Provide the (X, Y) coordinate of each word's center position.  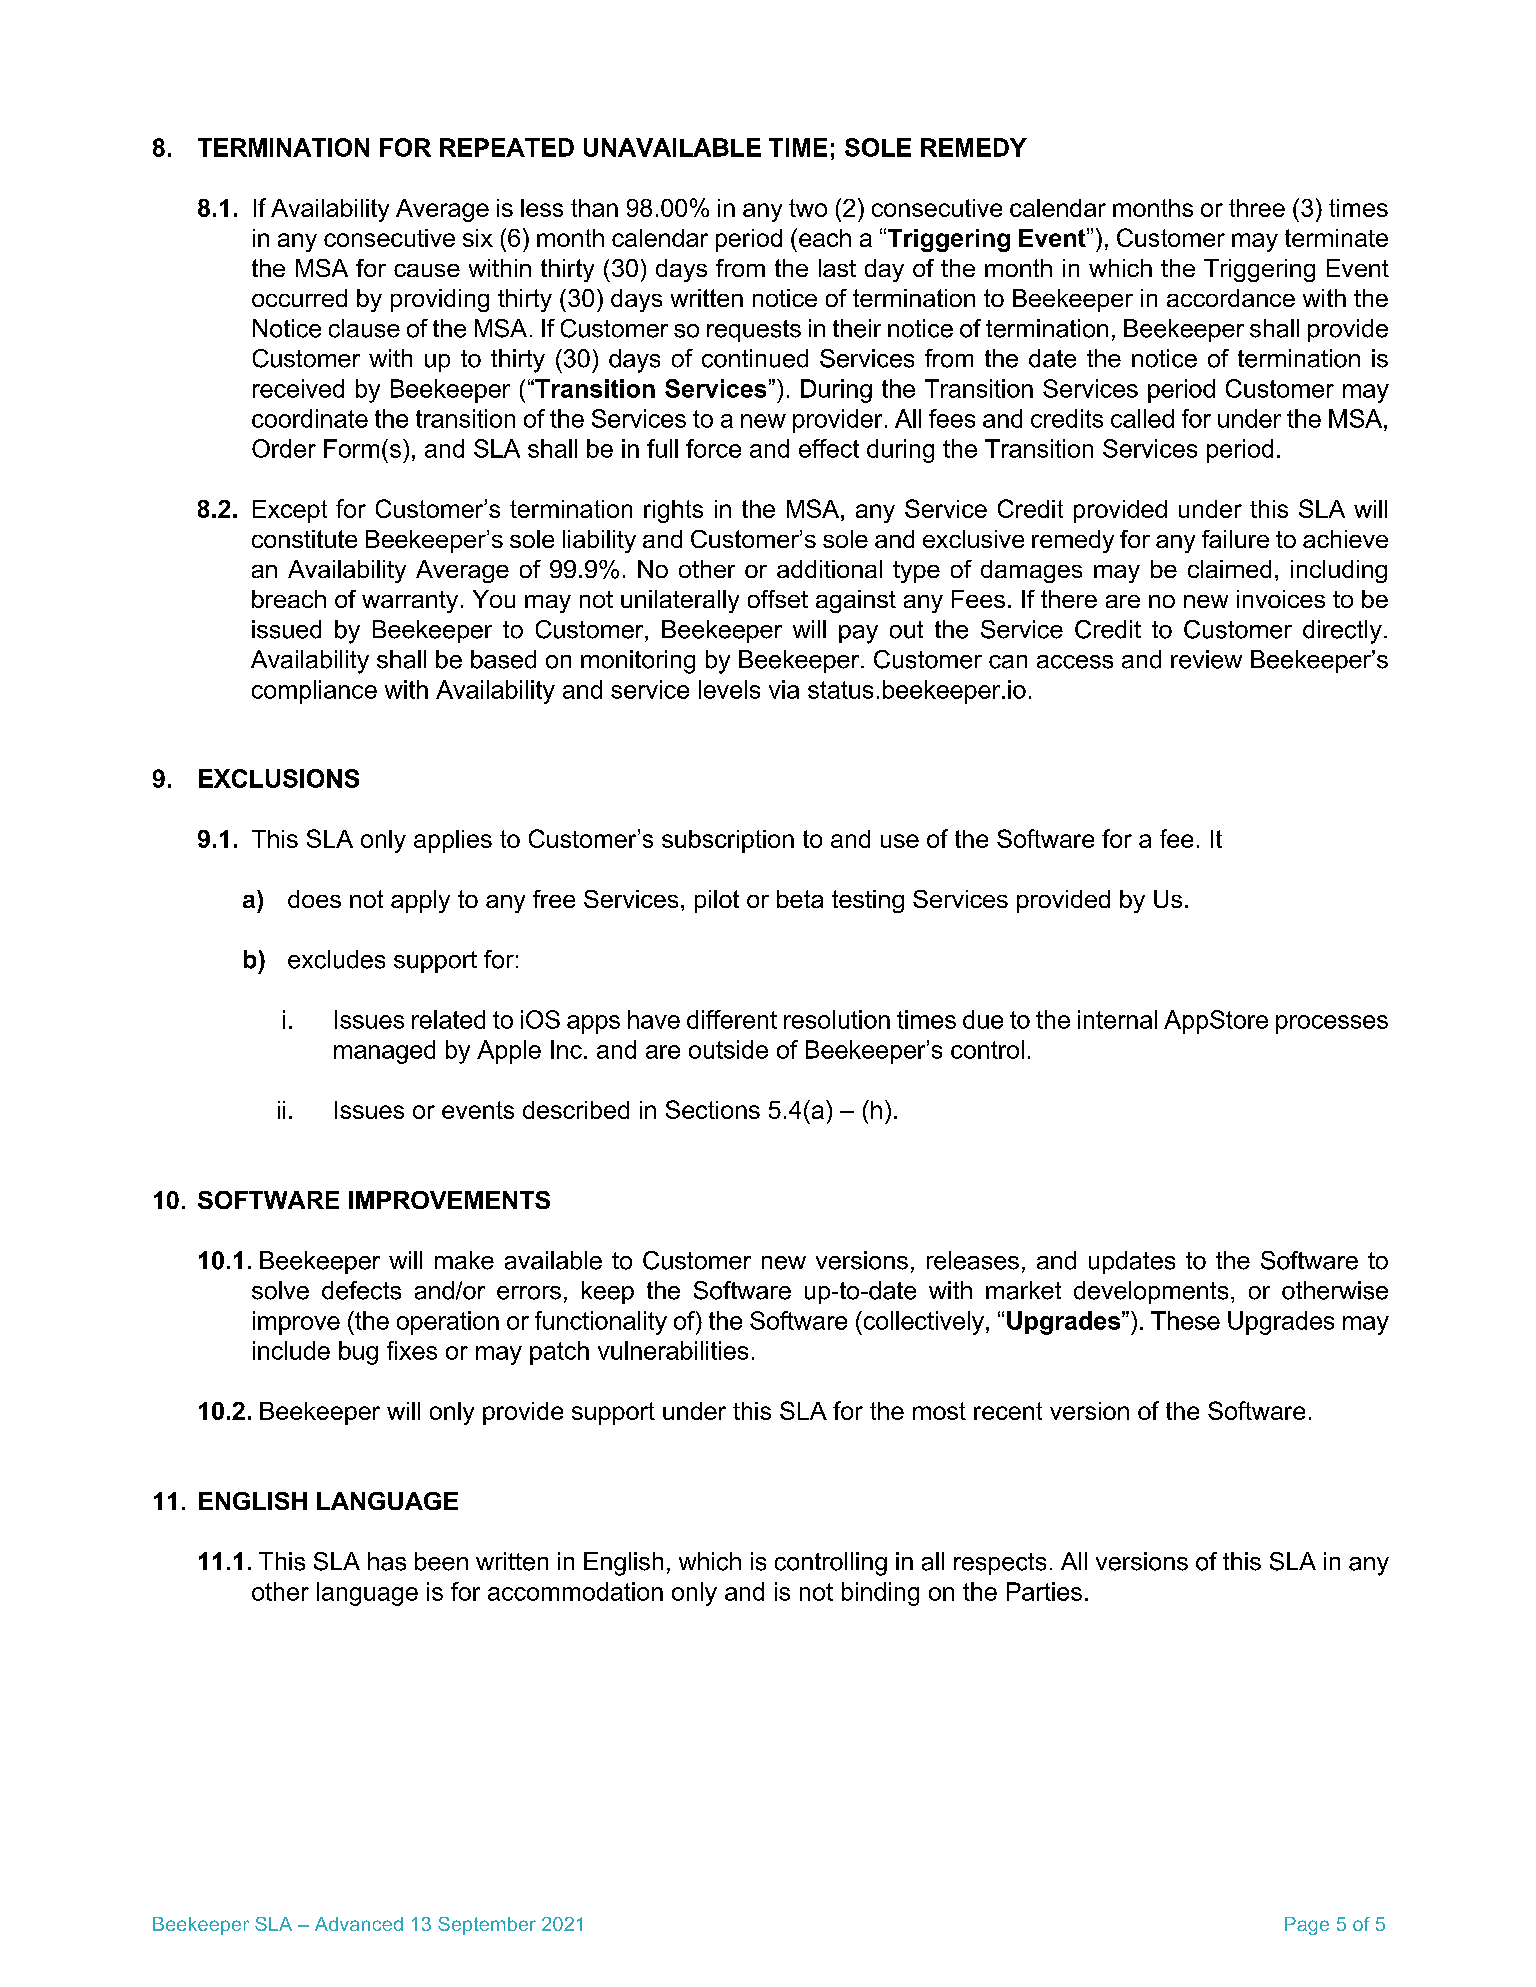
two (808, 208)
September (487, 1926)
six (478, 238)
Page (1307, 1926)
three (1257, 208)
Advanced (359, 1924)
